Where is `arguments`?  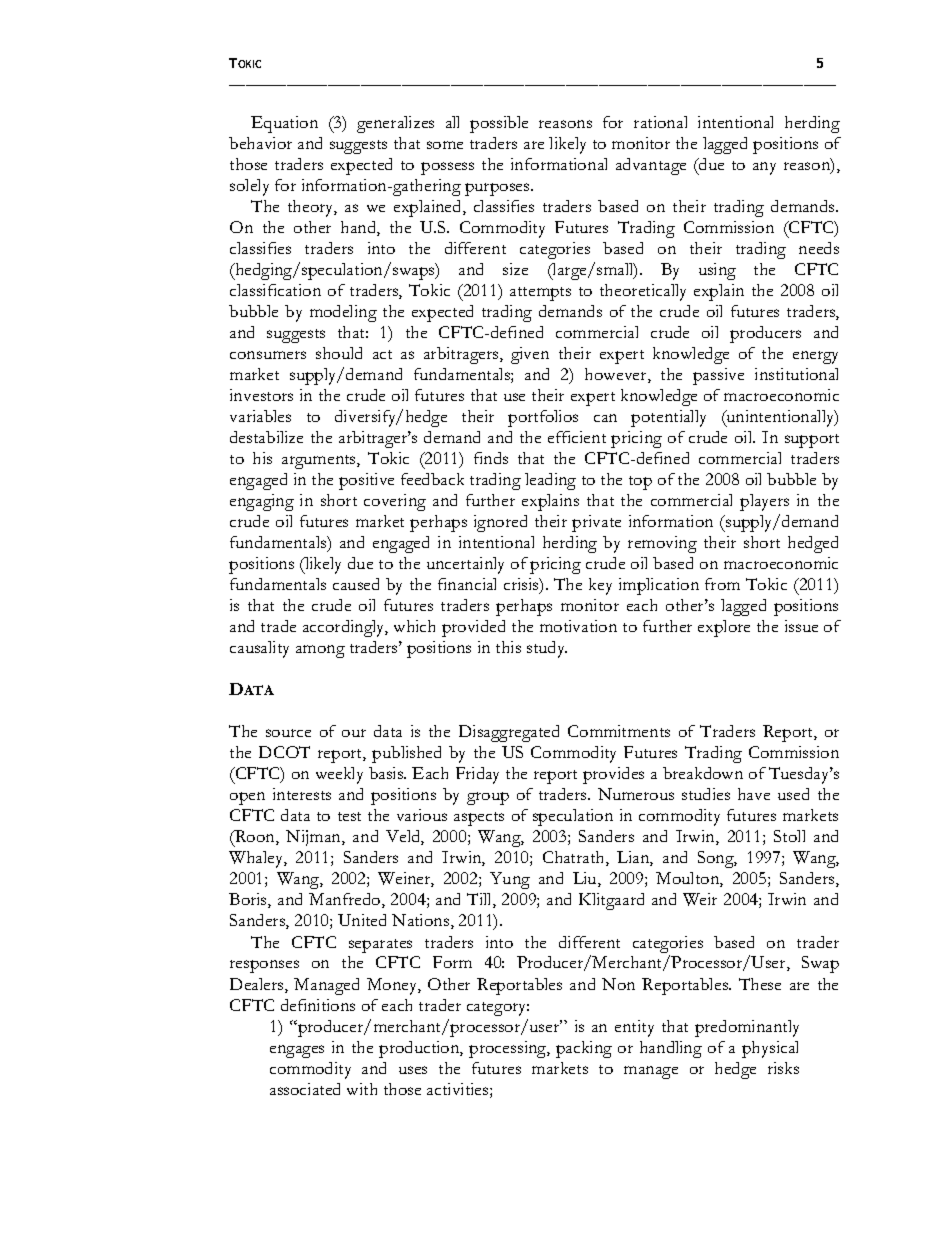 arguments is located at coordinates (320, 462).
